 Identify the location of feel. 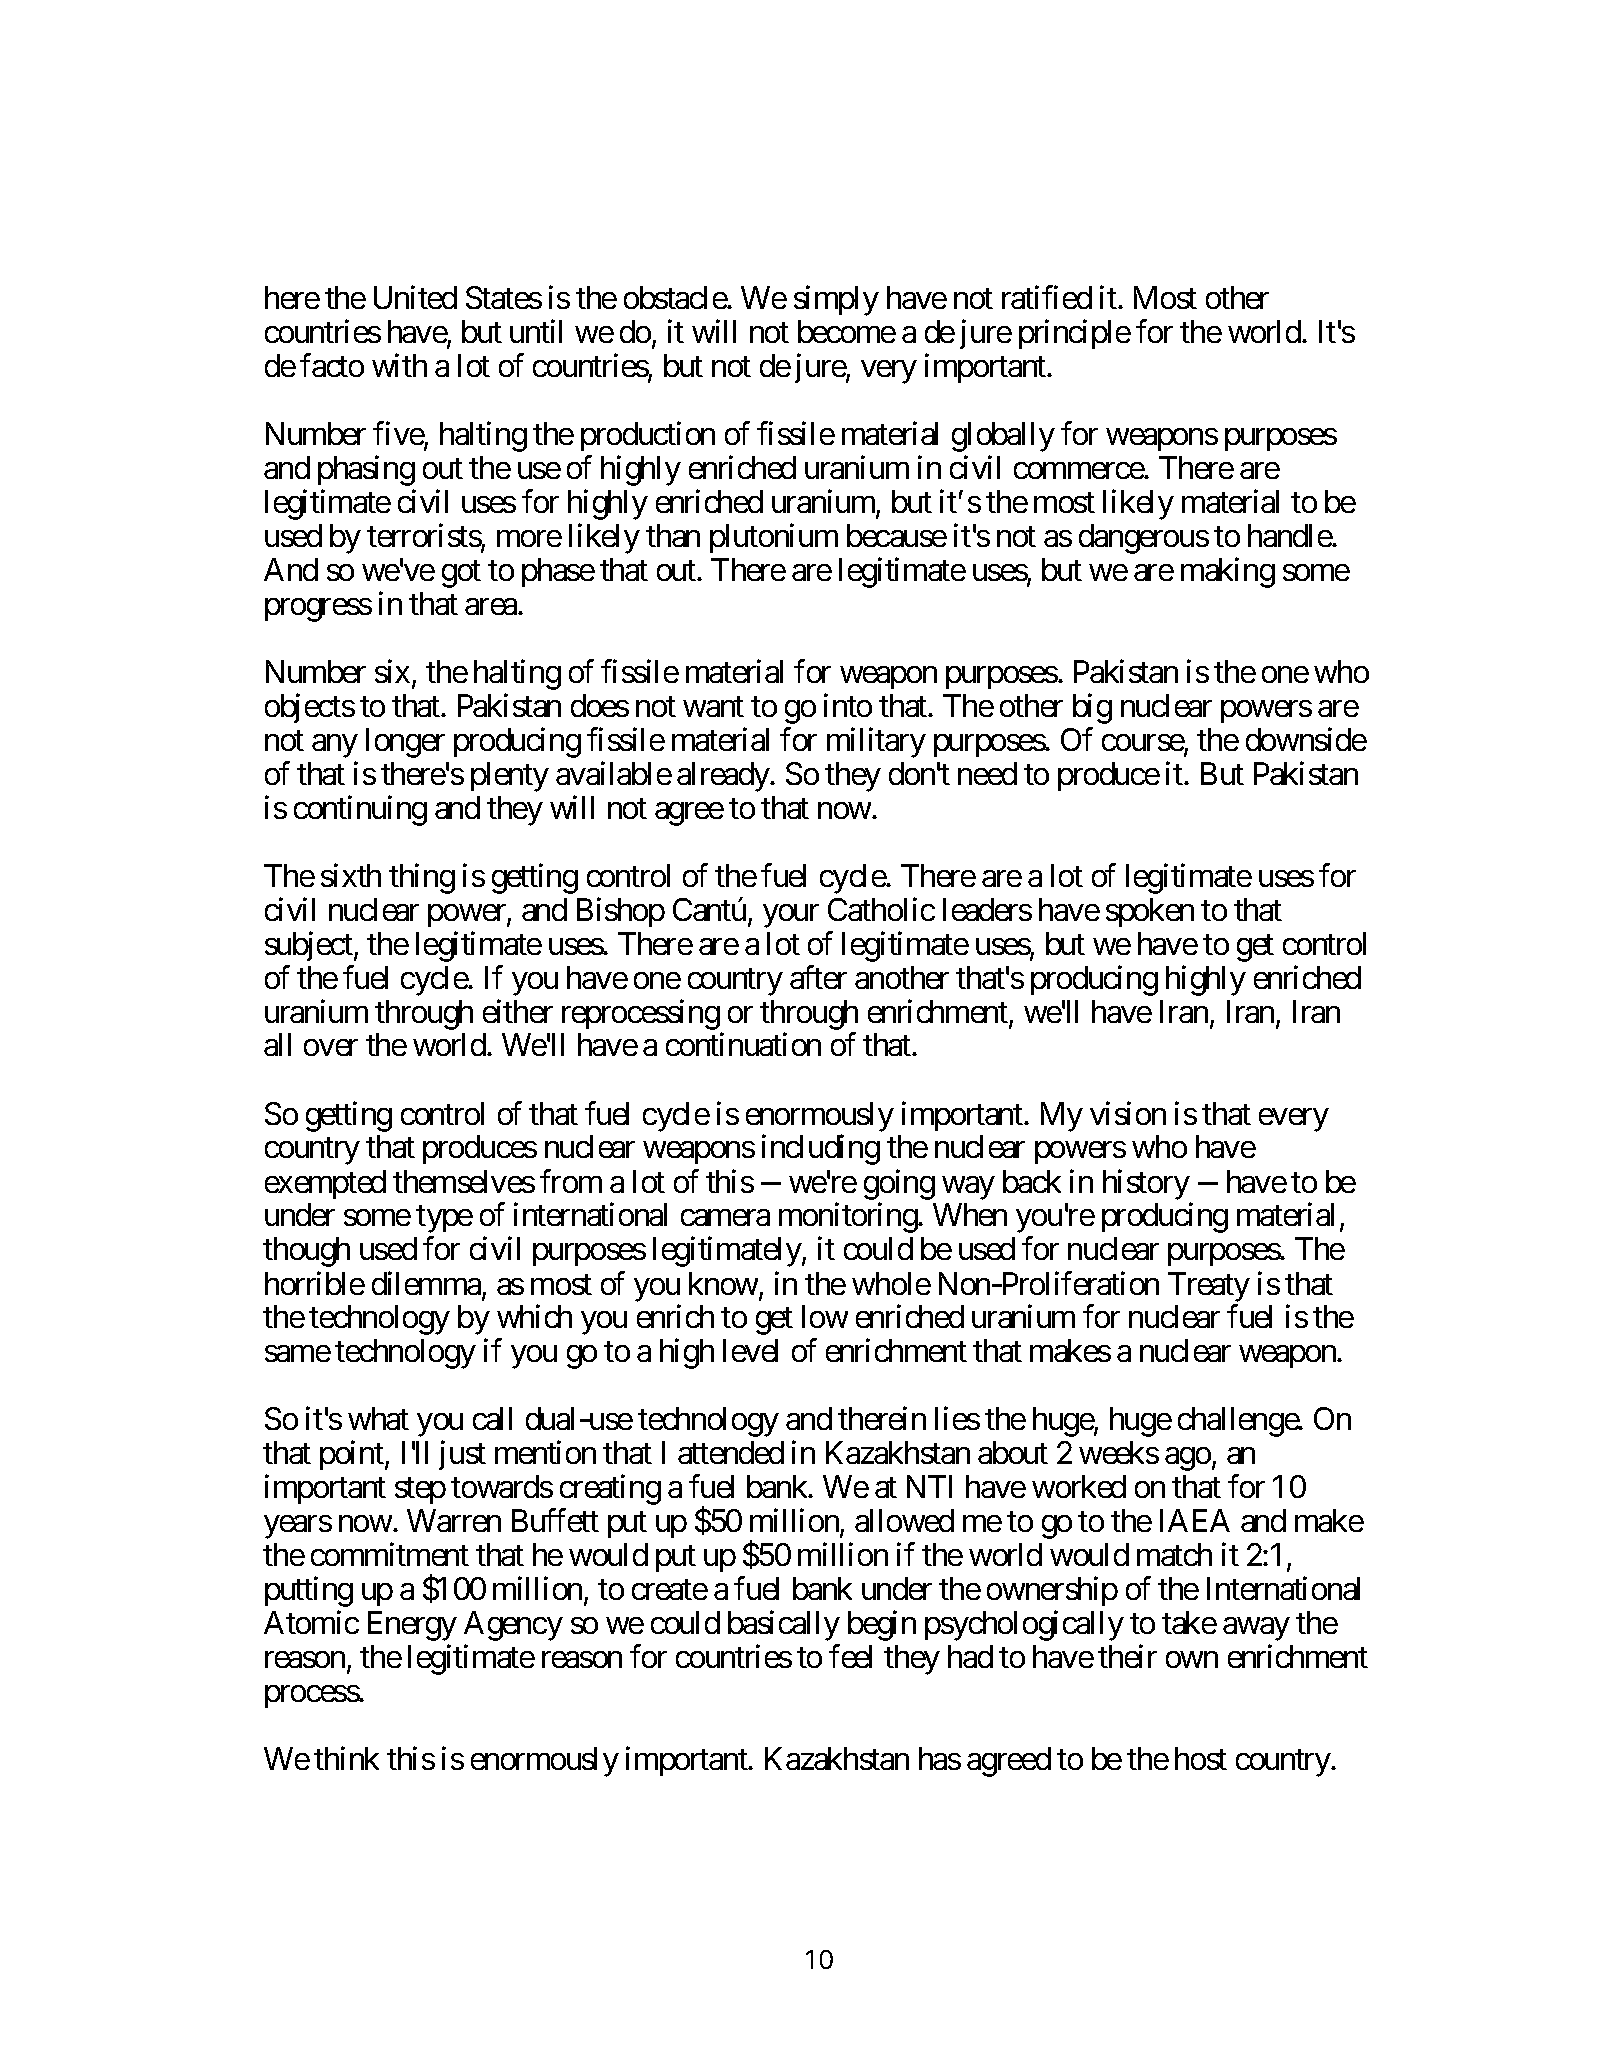
(850, 1656).
